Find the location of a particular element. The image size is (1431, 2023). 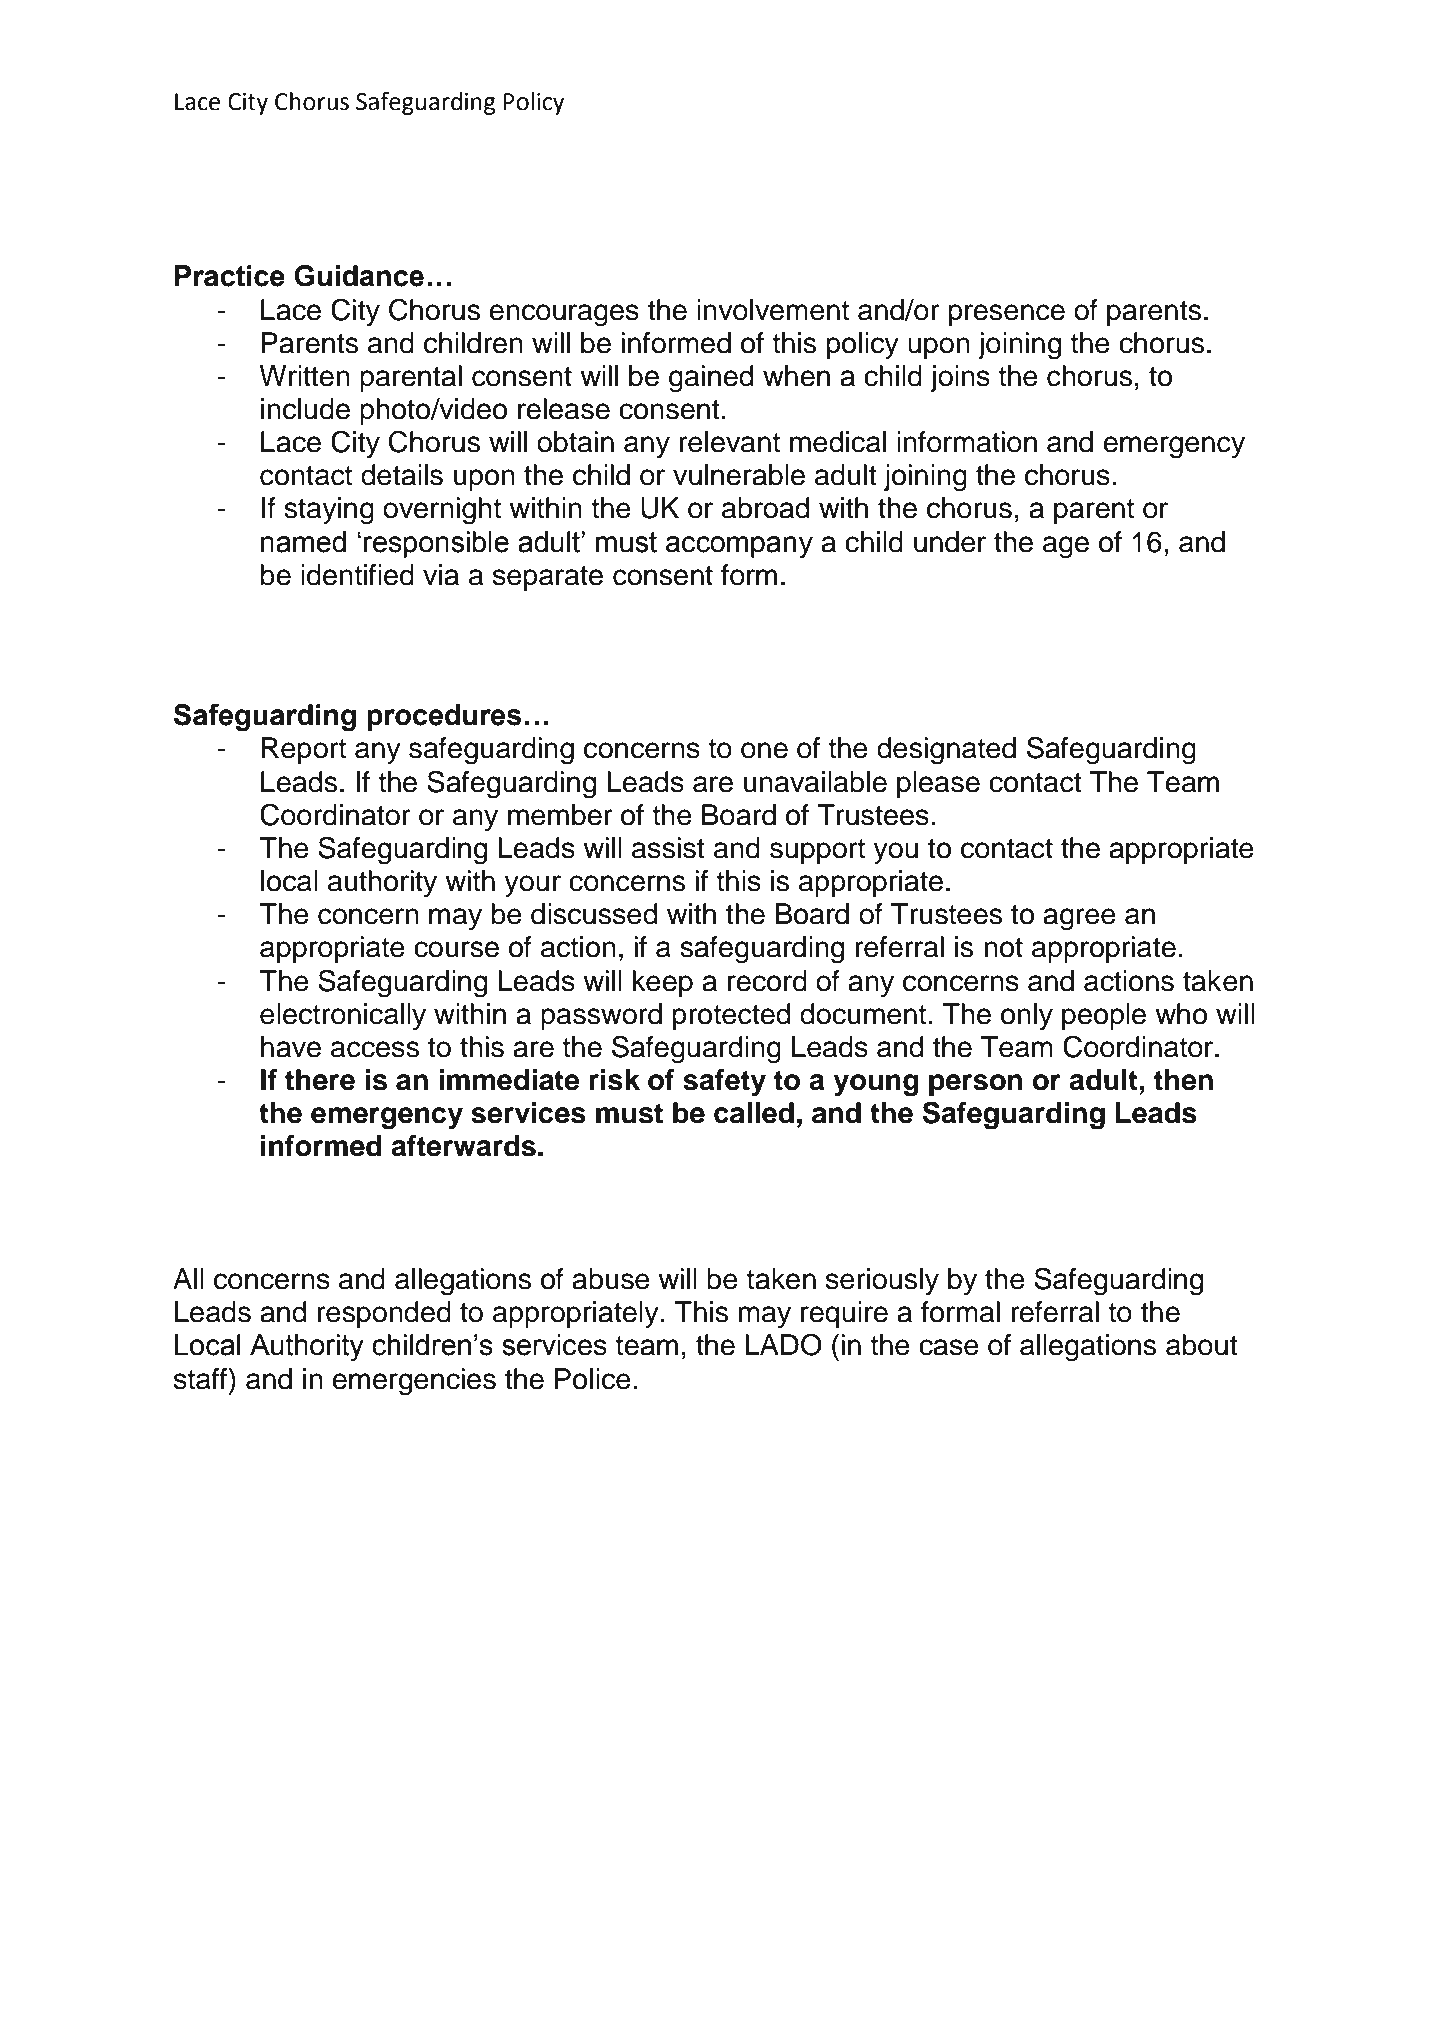

there is located at coordinates (320, 1080).
